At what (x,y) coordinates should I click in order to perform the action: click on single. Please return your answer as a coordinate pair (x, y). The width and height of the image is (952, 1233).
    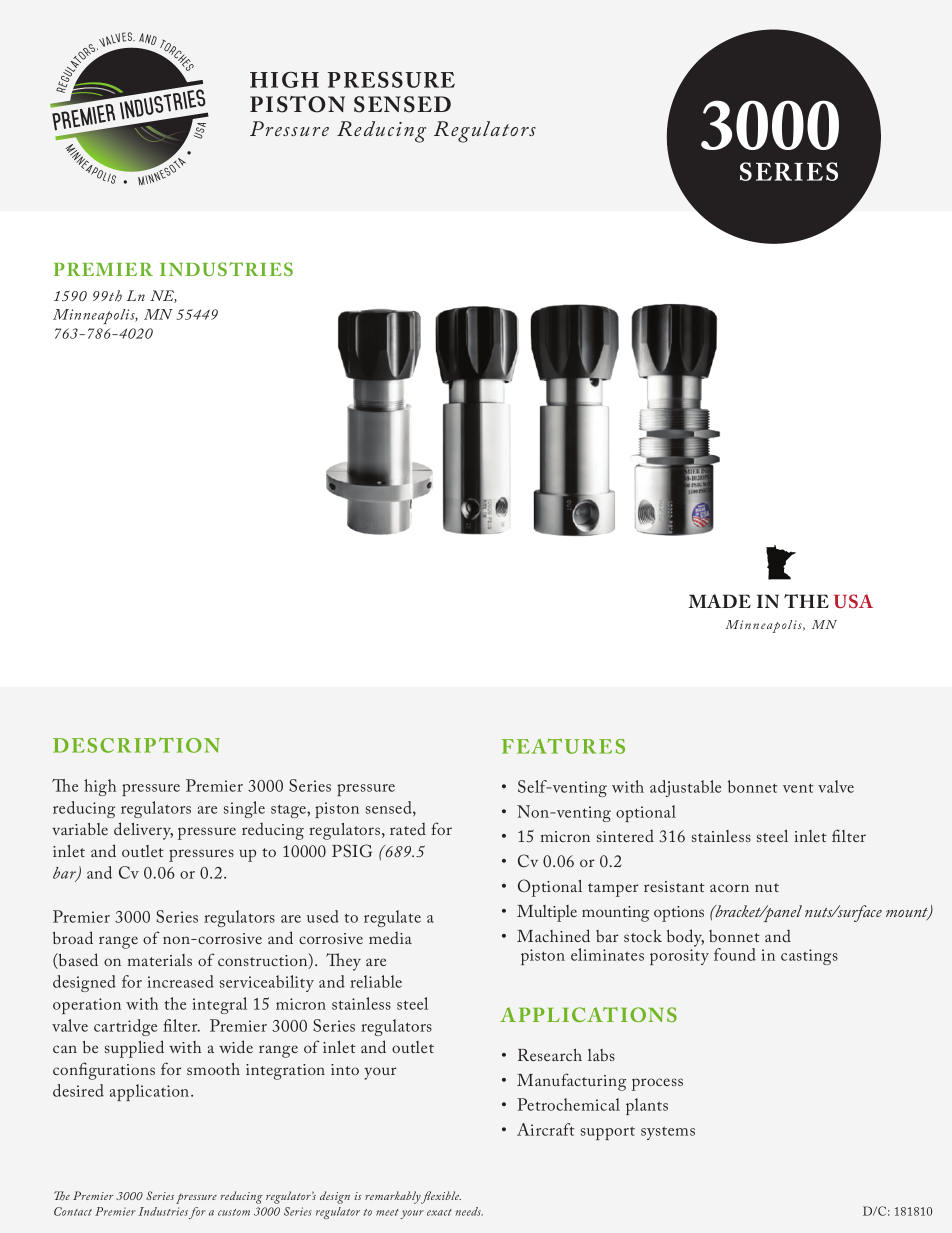
    Looking at the image, I should click on (244, 809).
